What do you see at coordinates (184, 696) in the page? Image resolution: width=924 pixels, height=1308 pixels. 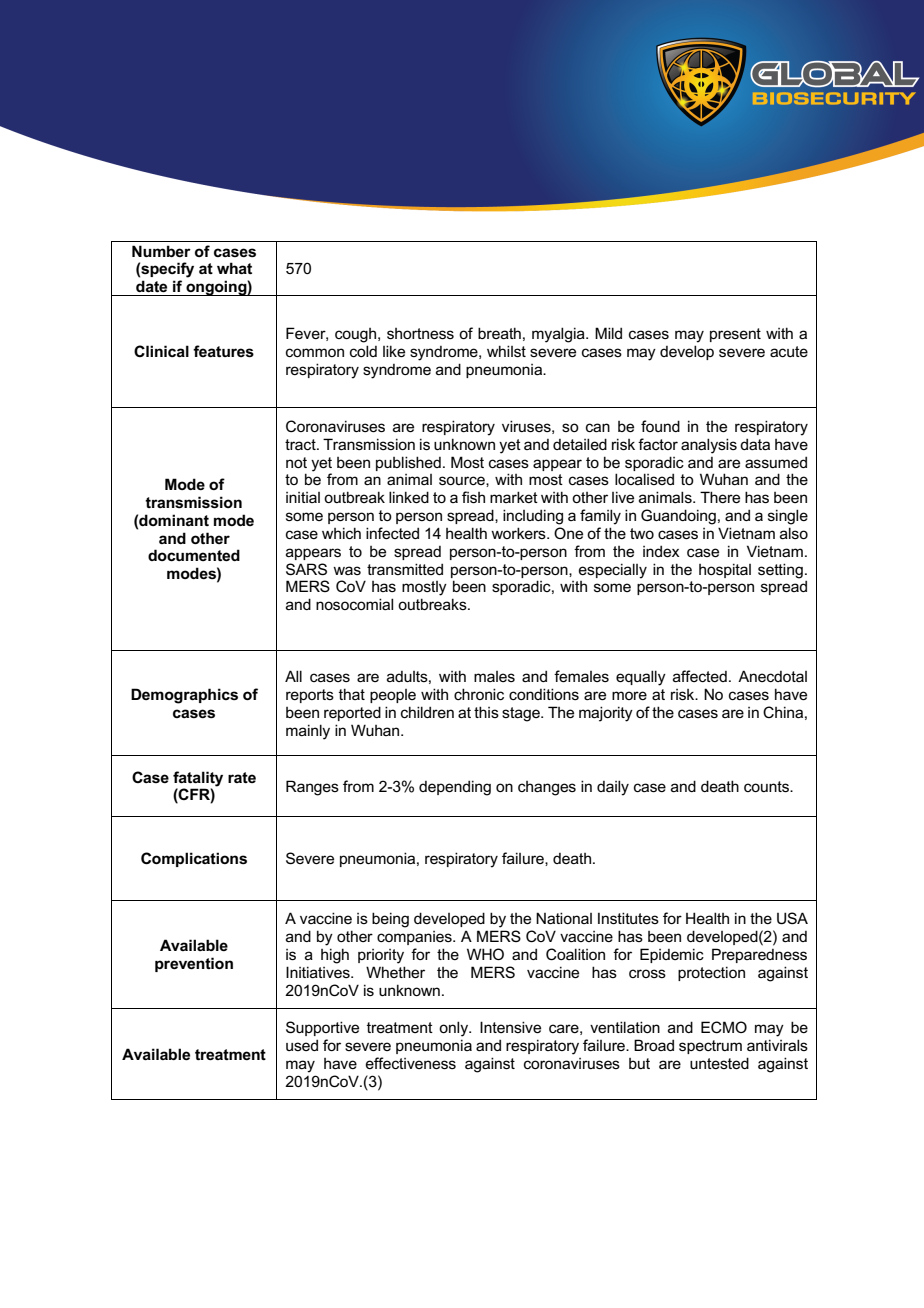 I see `Demographics` at bounding box center [184, 696].
